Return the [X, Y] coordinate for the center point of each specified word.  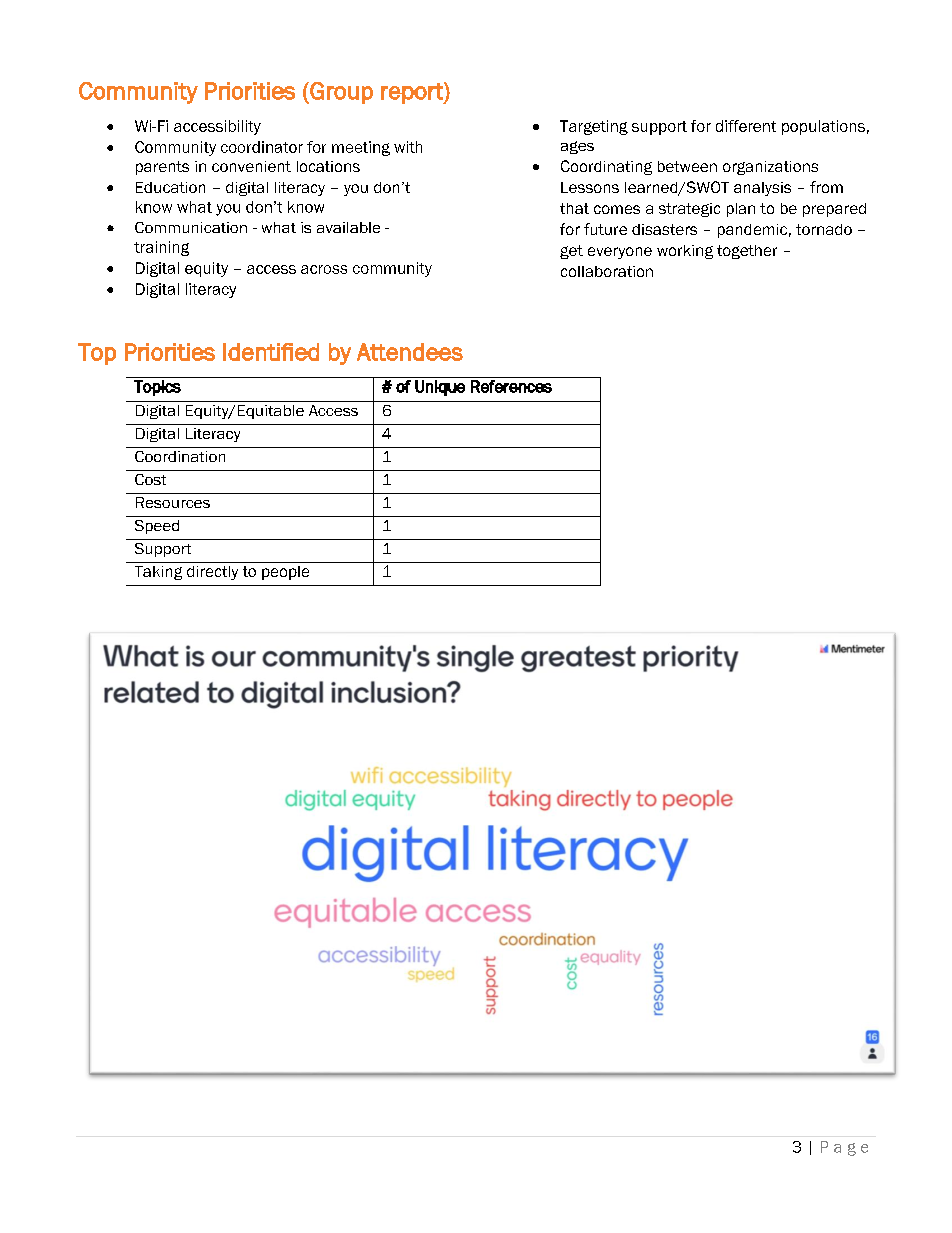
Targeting [594, 127]
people [285, 573]
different [746, 126]
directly [212, 573]
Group [340, 93]
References [511, 386]
